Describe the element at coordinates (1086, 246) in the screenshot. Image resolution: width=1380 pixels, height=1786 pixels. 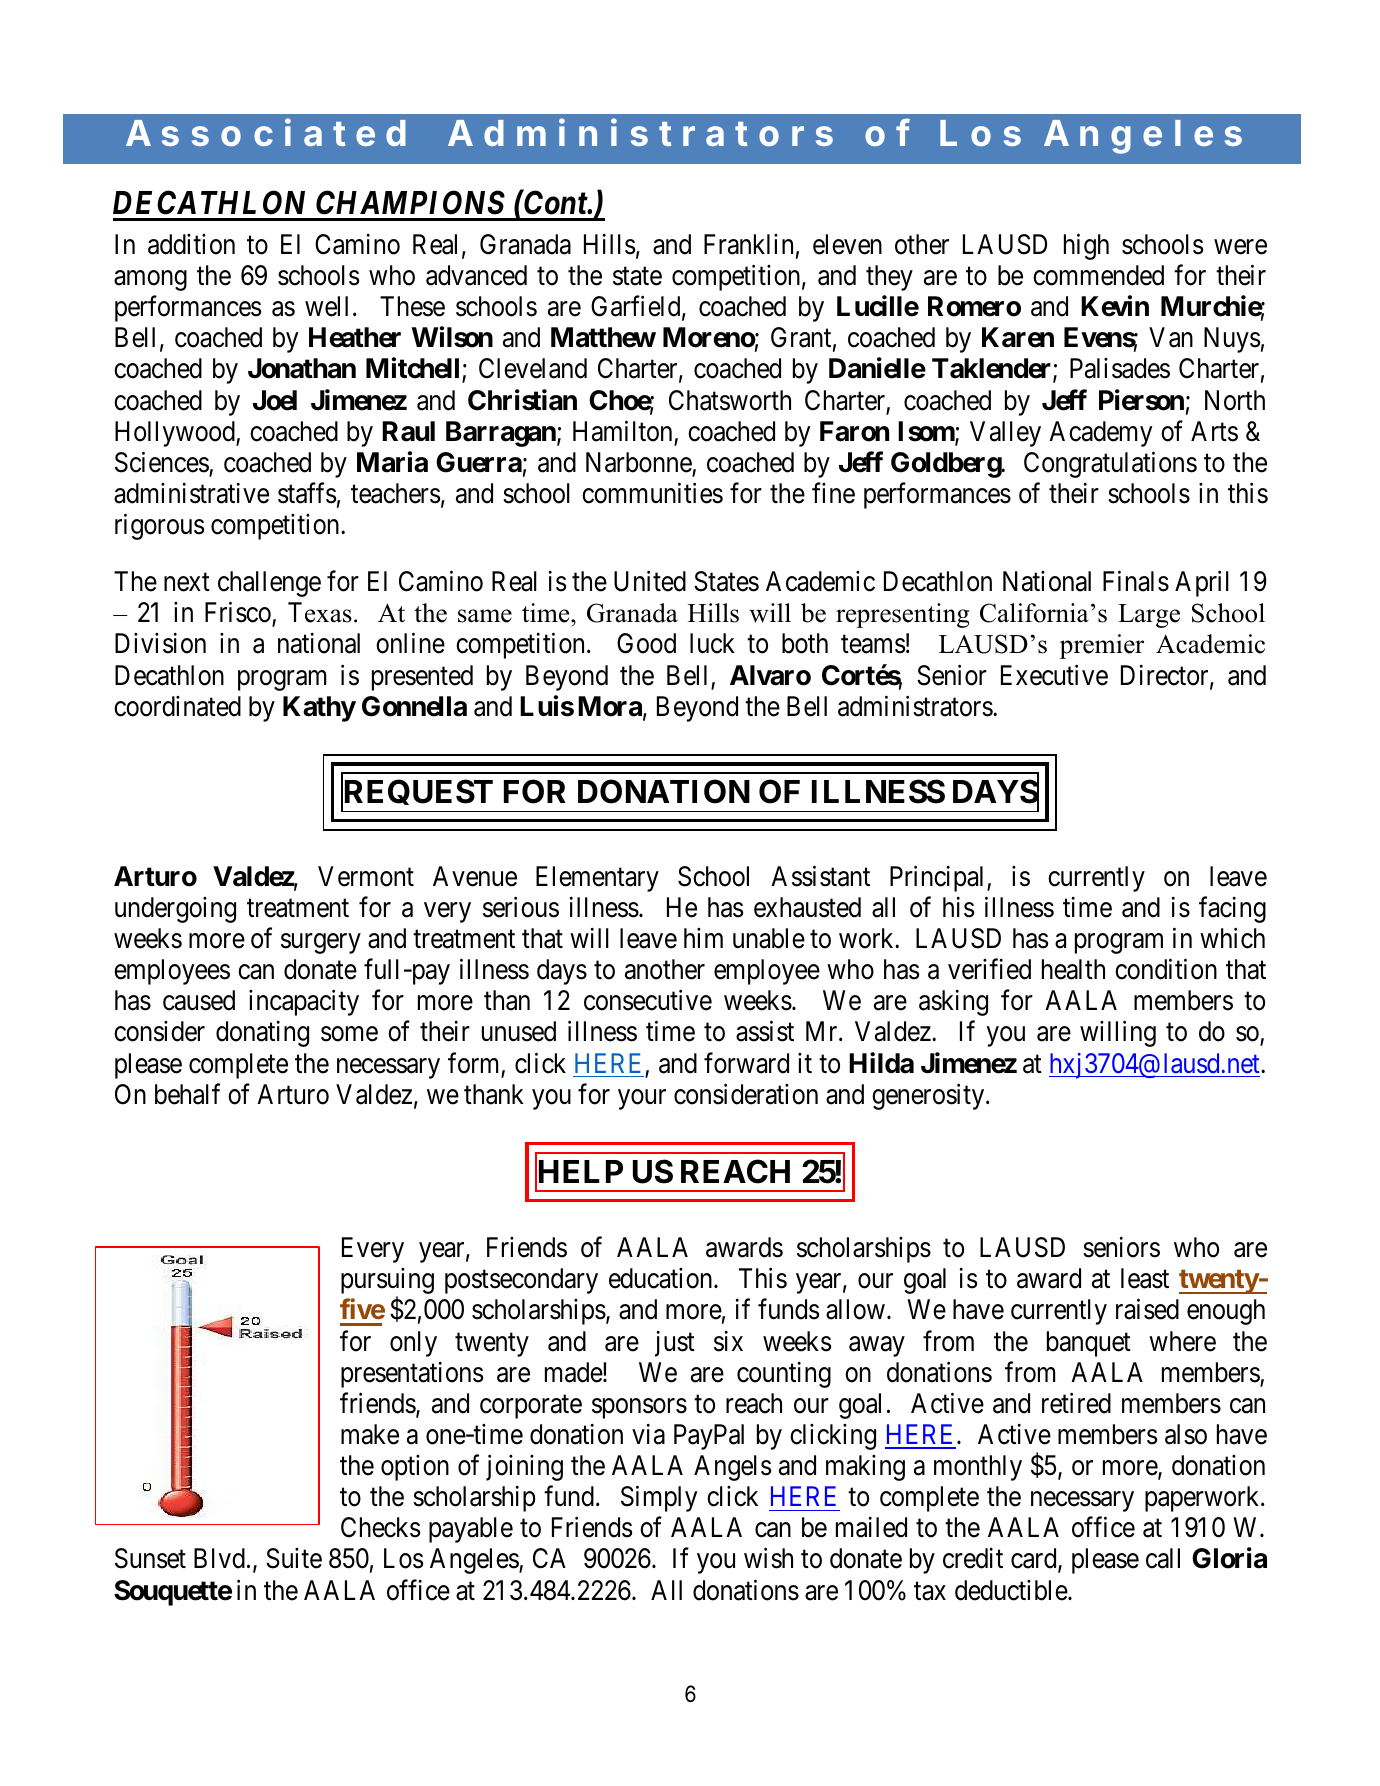
I see `high` at that location.
